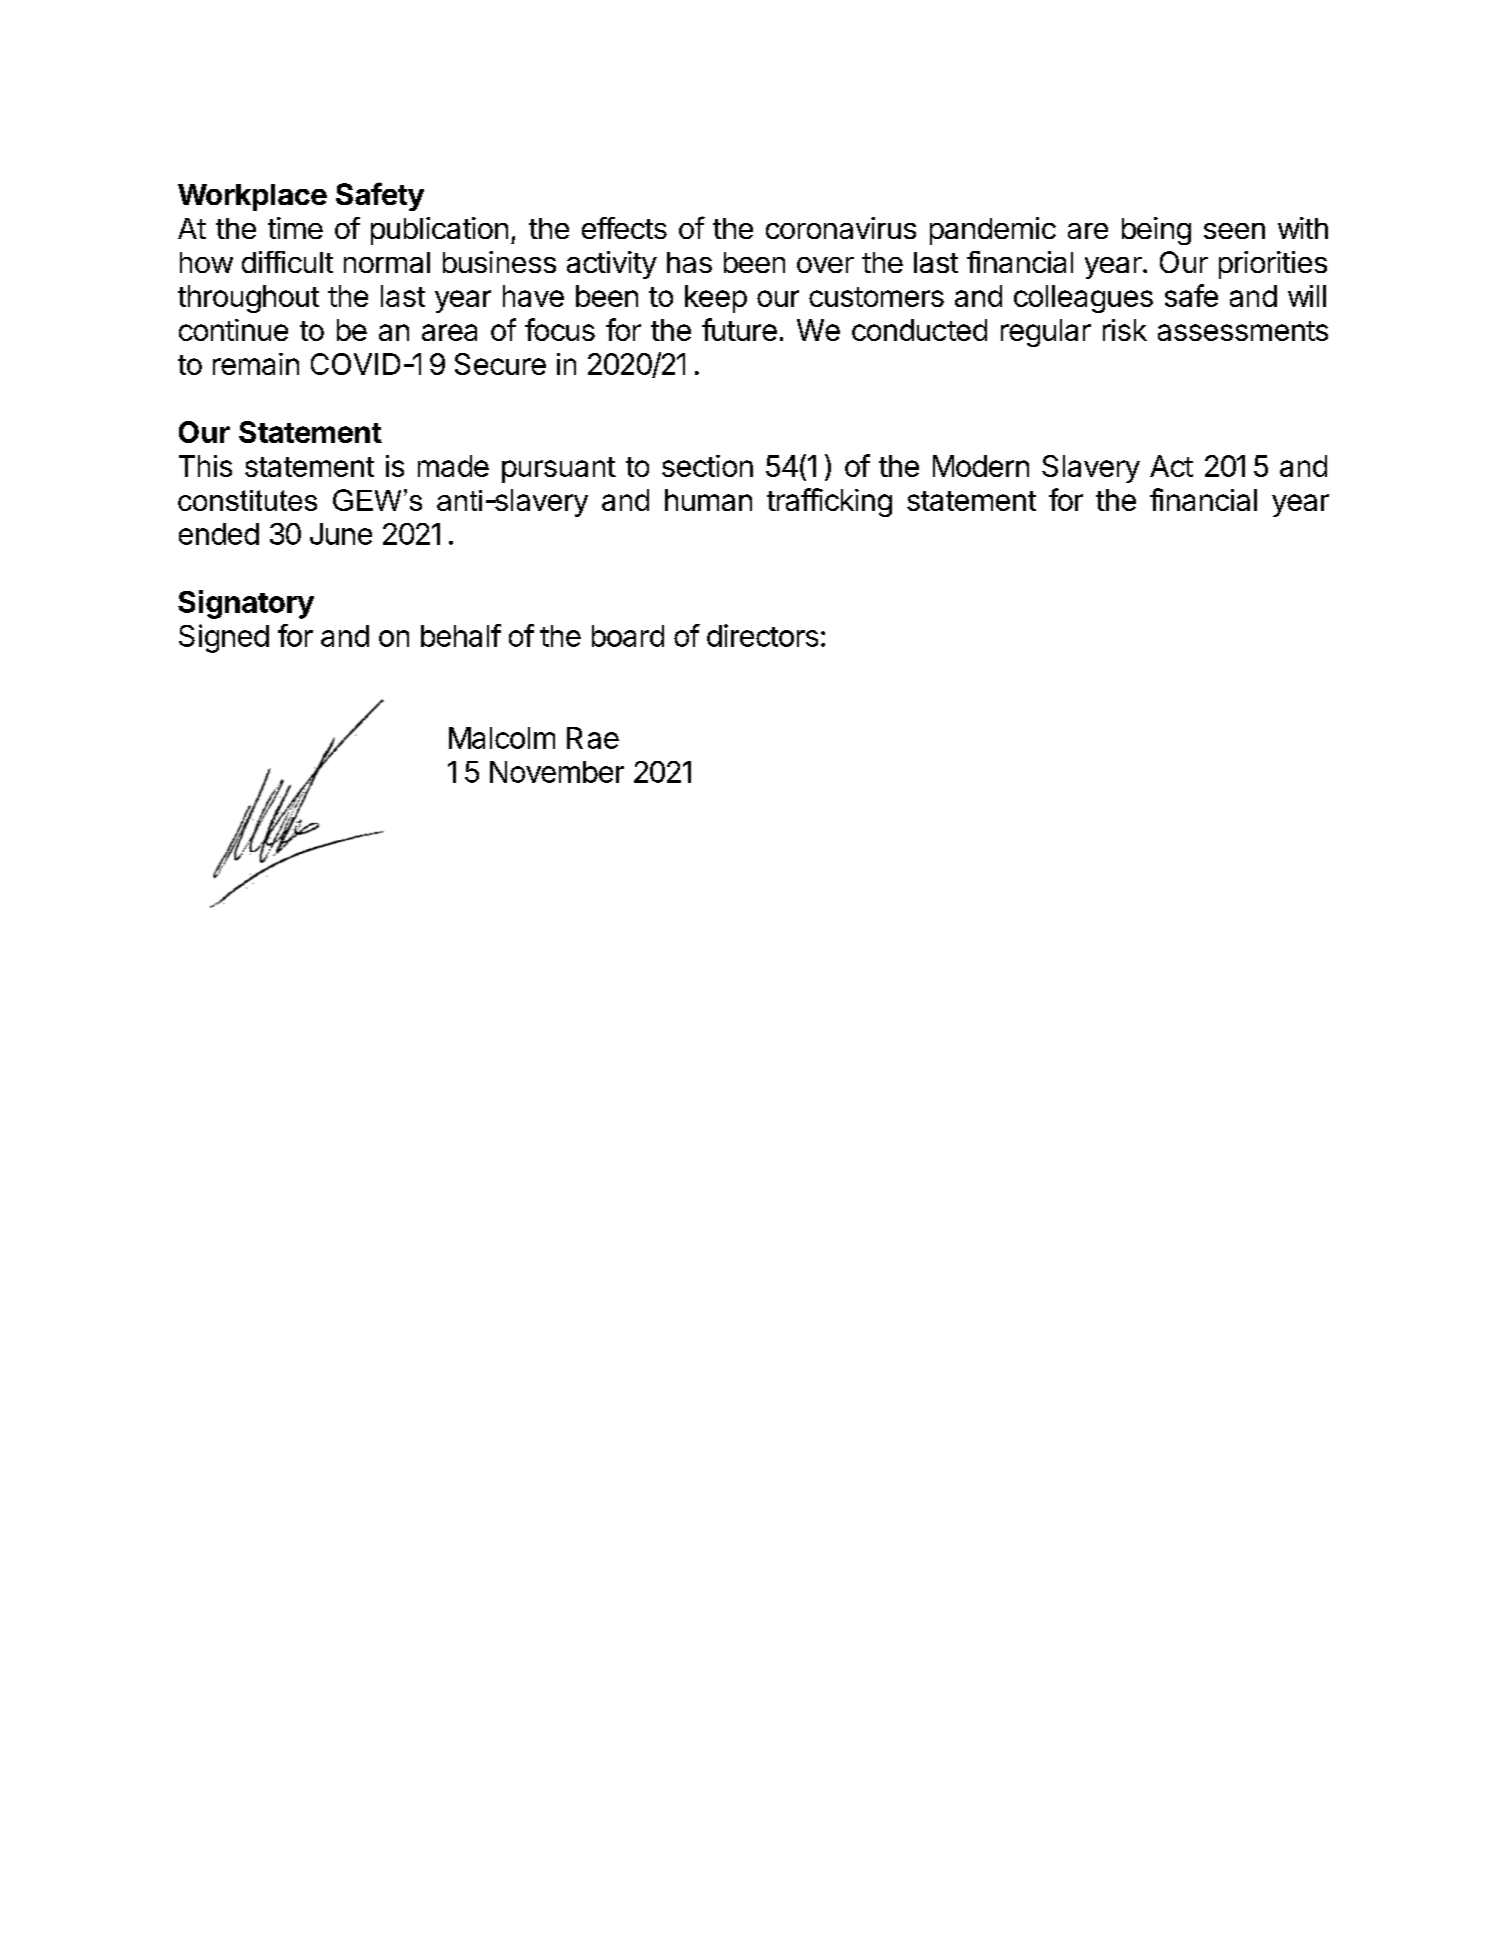 The image size is (1506, 1949). What do you see at coordinates (295, 228) in the image?
I see `time` at bounding box center [295, 228].
